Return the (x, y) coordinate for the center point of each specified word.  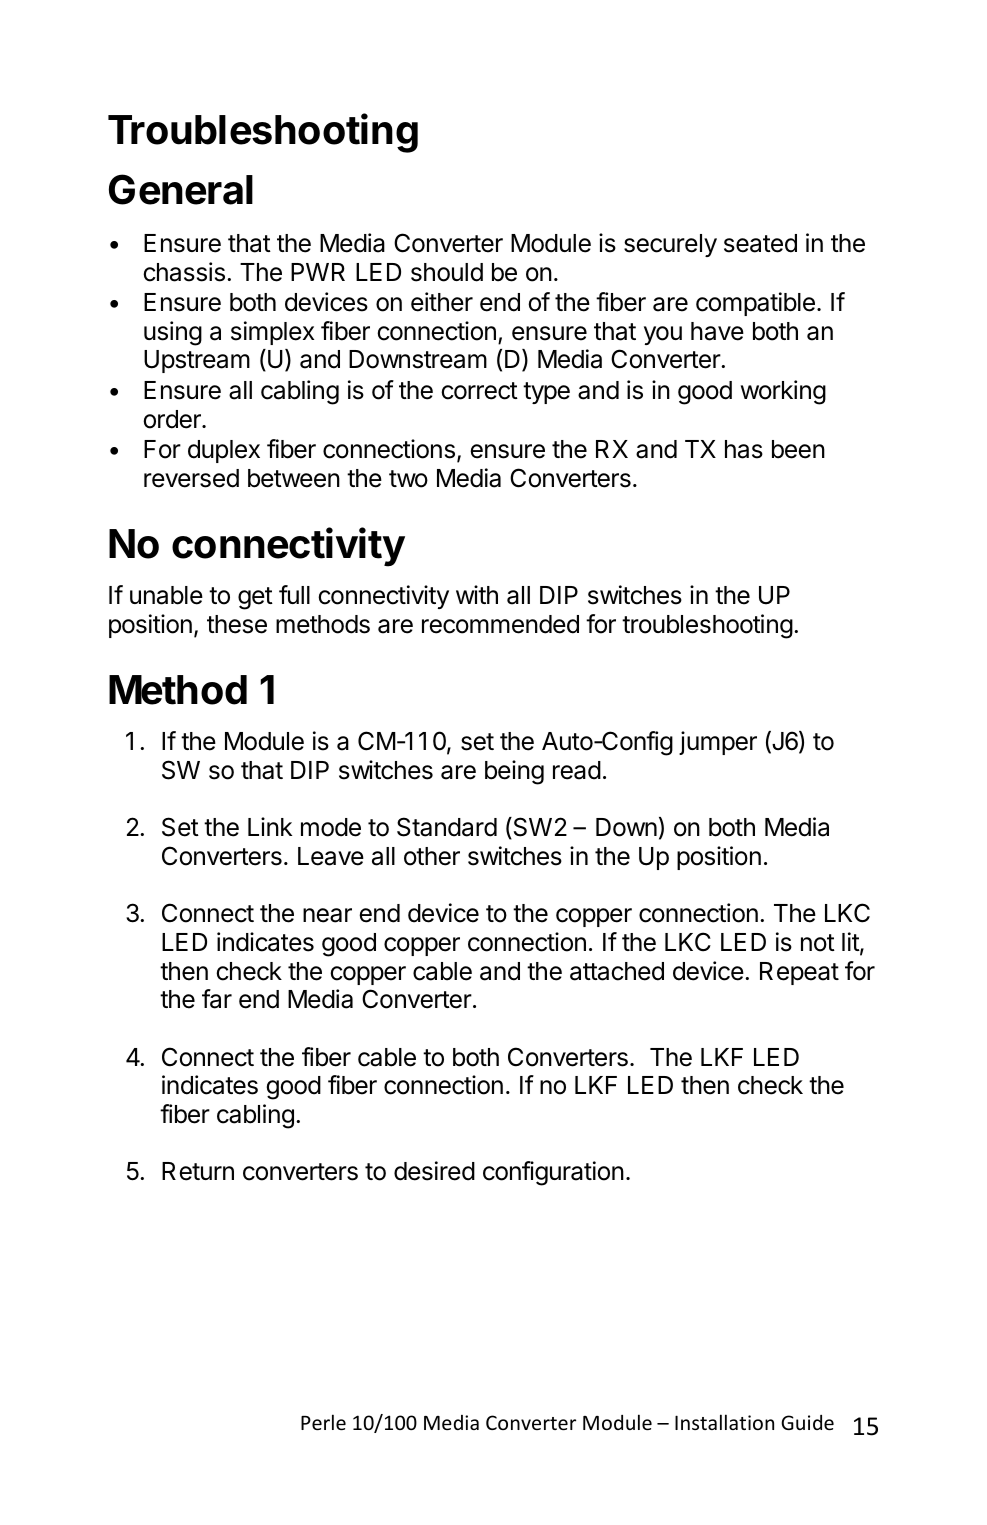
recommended (500, 624)
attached (617, 971)
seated (760, 243)
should (447, 272)
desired (434, 1171)
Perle (323, 1422)
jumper (718, 743)
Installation (724, 1422)
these (237, 624)
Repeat (799, 973)
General (181, 189)
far (217, 999)
